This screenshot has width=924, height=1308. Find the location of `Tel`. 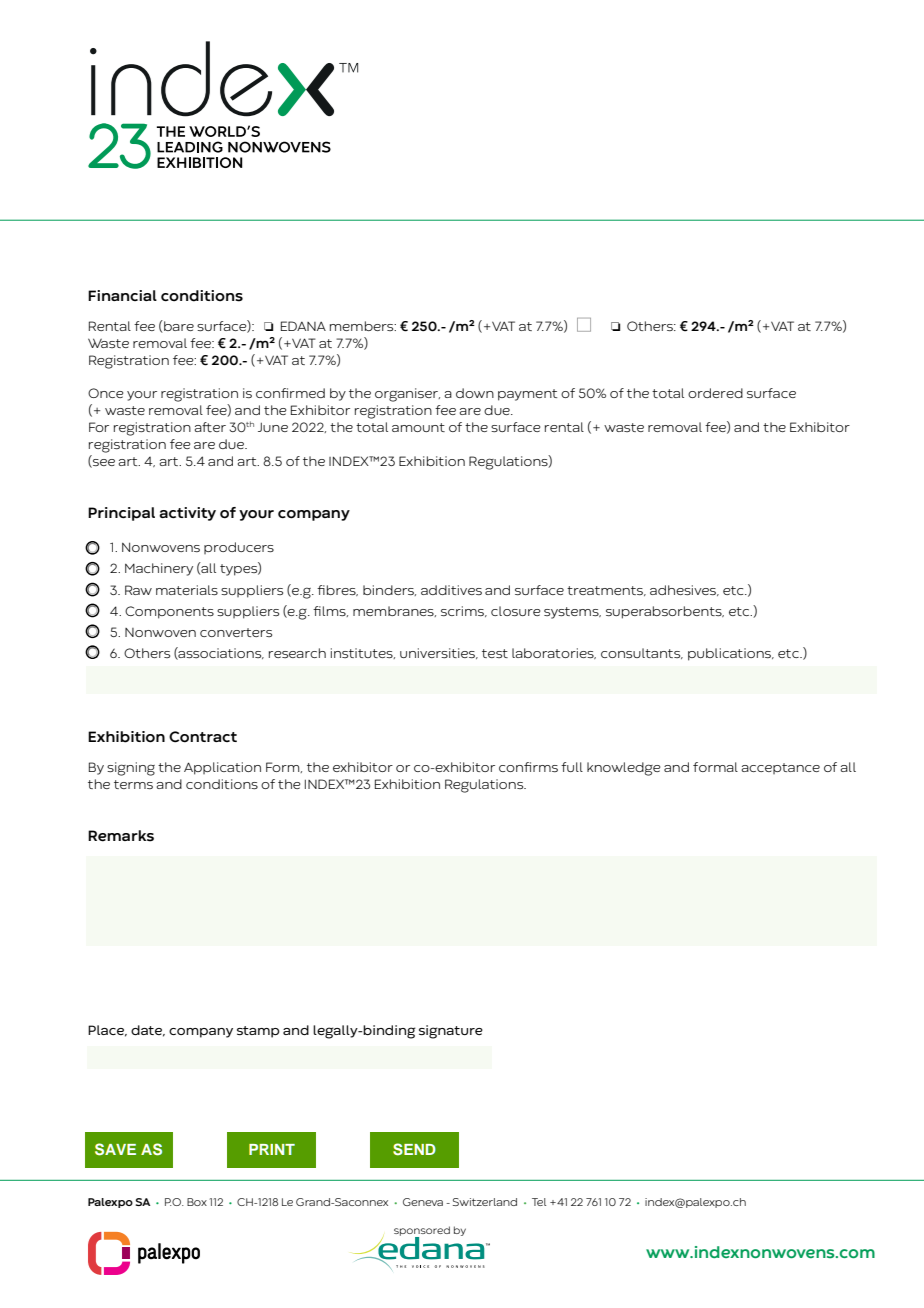

Tel is located at coordinates (539, 1202).
